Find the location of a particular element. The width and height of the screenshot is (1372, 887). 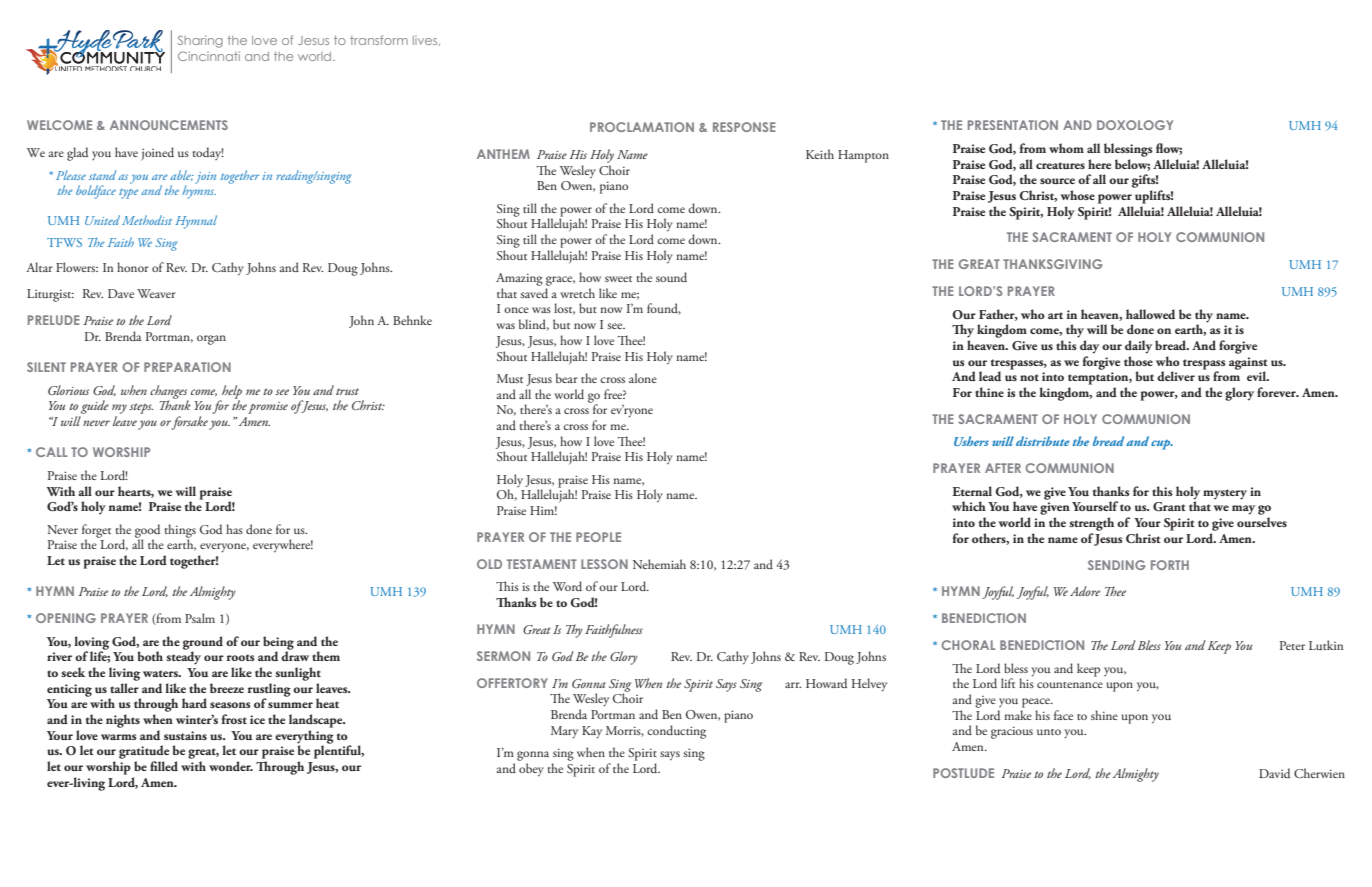

things is located at coordinates (180, 532).
